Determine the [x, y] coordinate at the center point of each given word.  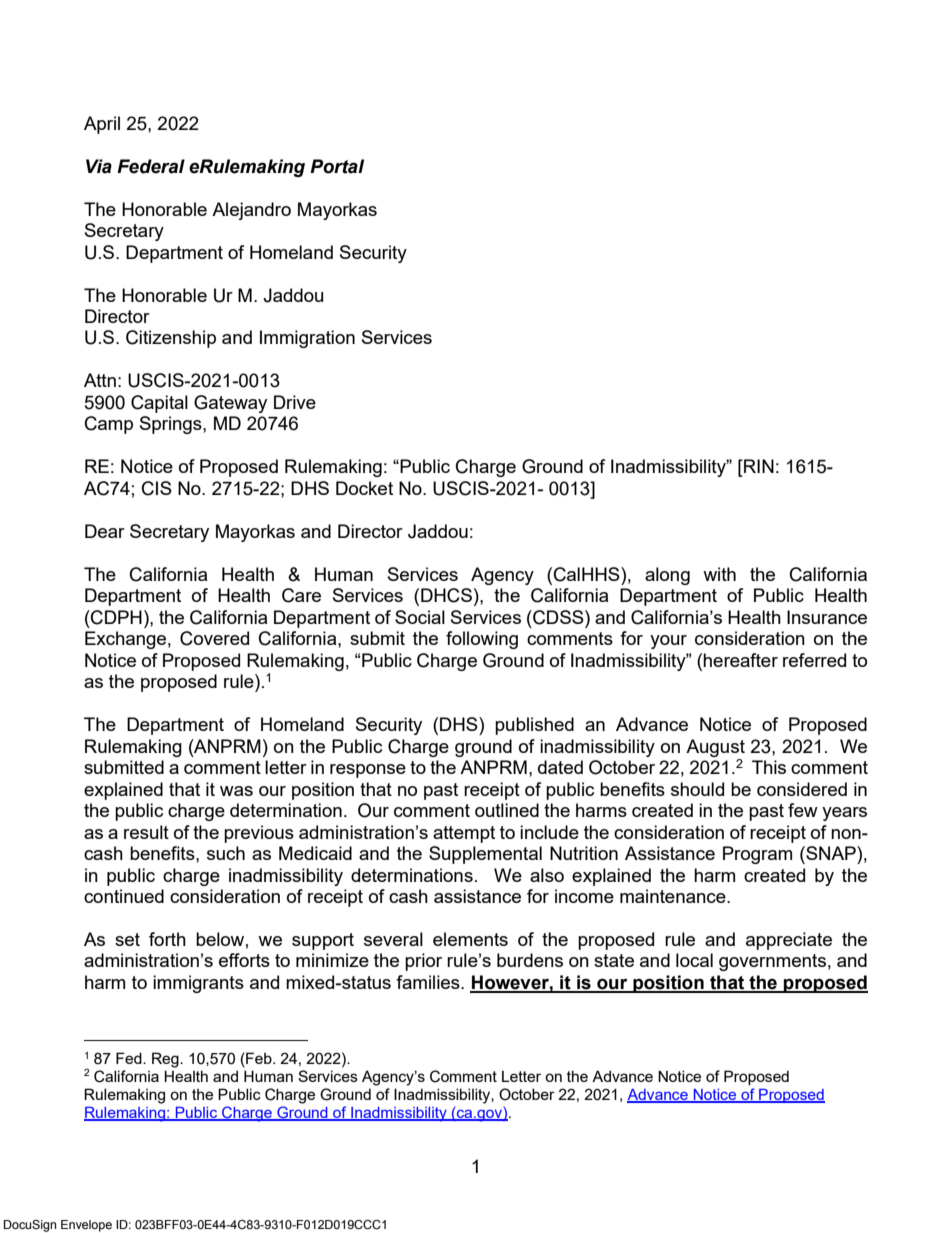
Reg [166, 1060]
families [429, 982]
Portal [337, 166]
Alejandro [251, 211]
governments [772, 962]
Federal [151, 166]
